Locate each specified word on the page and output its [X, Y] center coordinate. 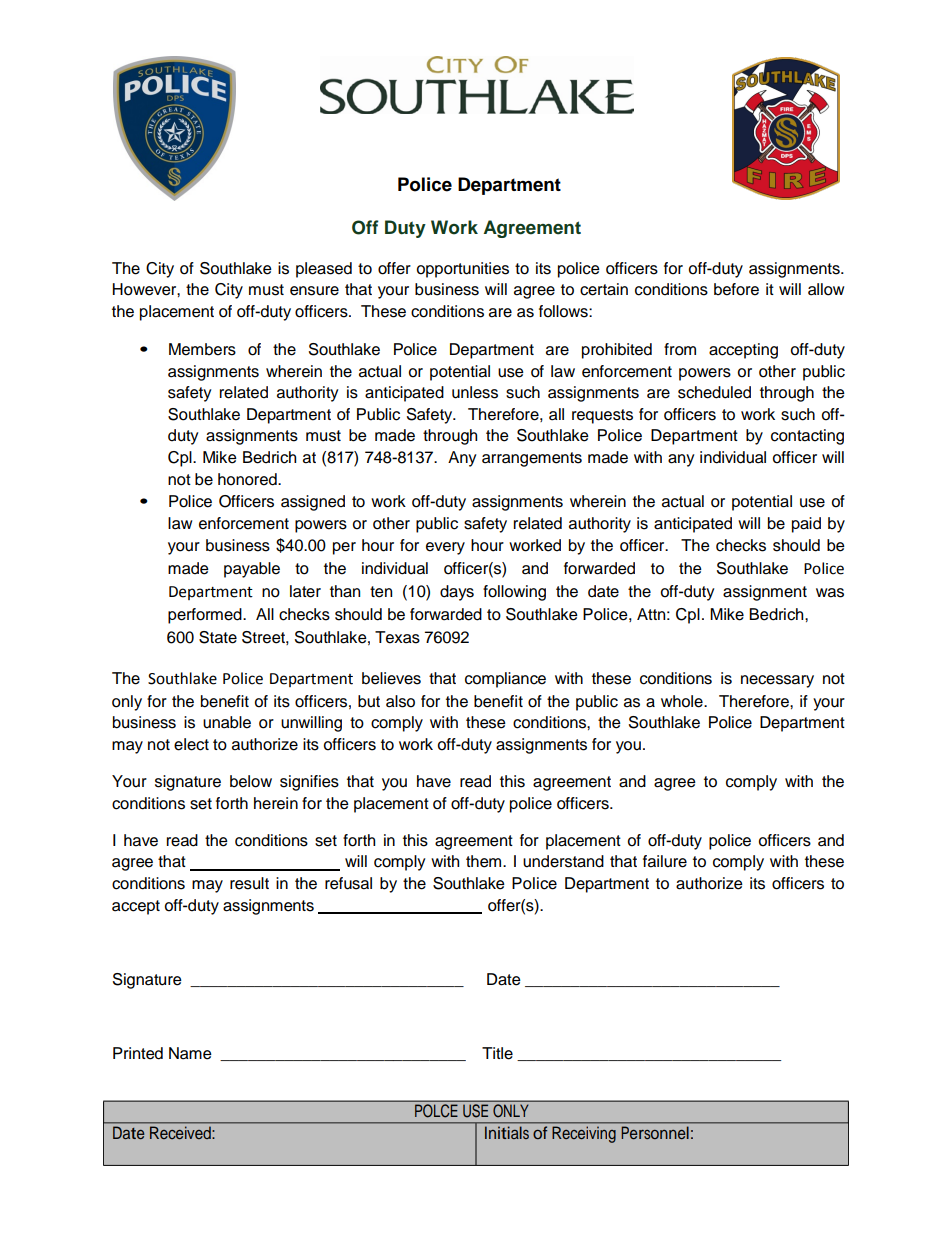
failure [665, 861]
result [249, 883]
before [736, 289]
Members [202, 349]
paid [806, 525]
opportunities [463, 270]
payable [252, 570]
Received [180, 1133]
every [445, 548]
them [485, 861]
